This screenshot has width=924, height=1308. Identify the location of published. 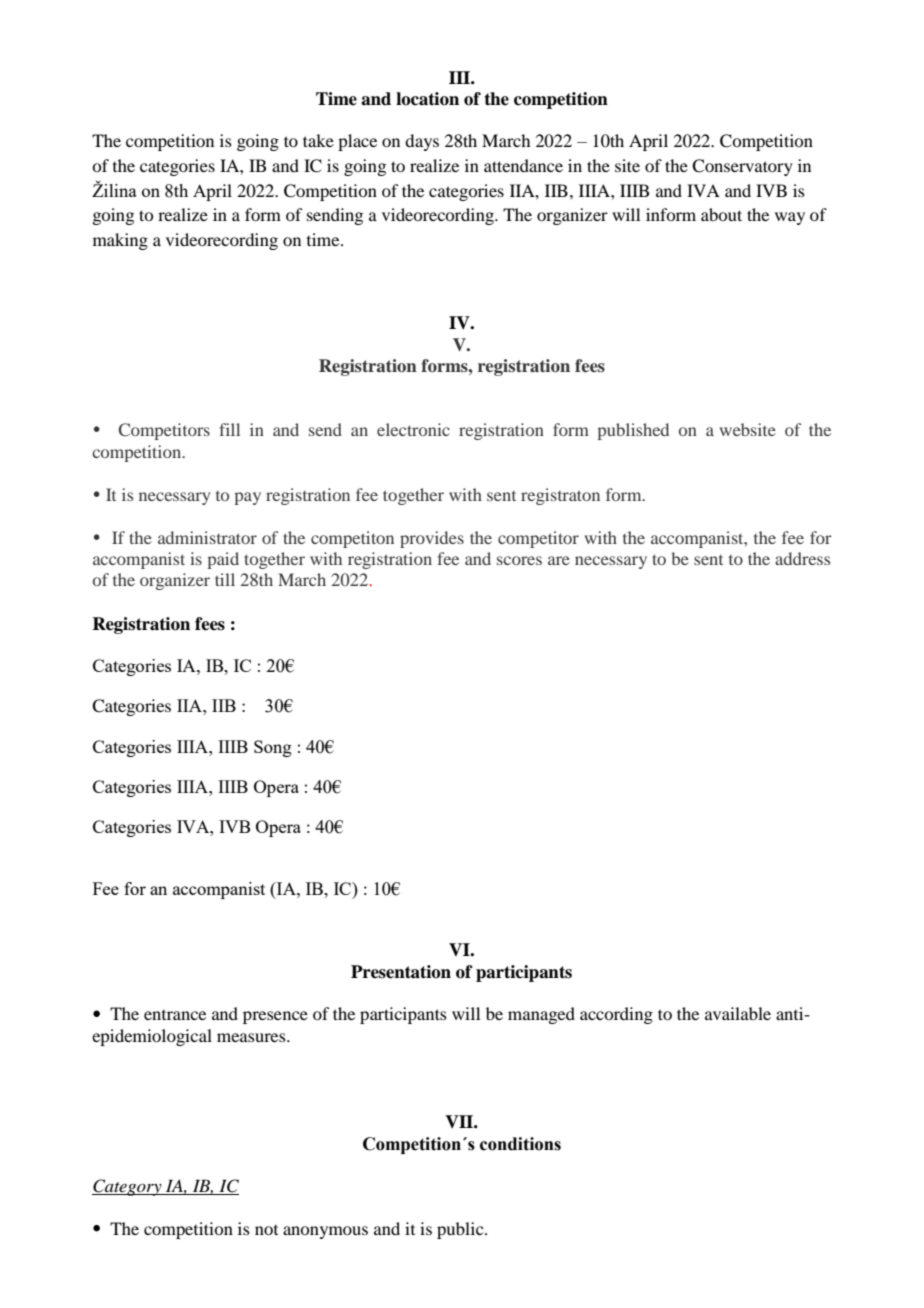
(633, 431).
